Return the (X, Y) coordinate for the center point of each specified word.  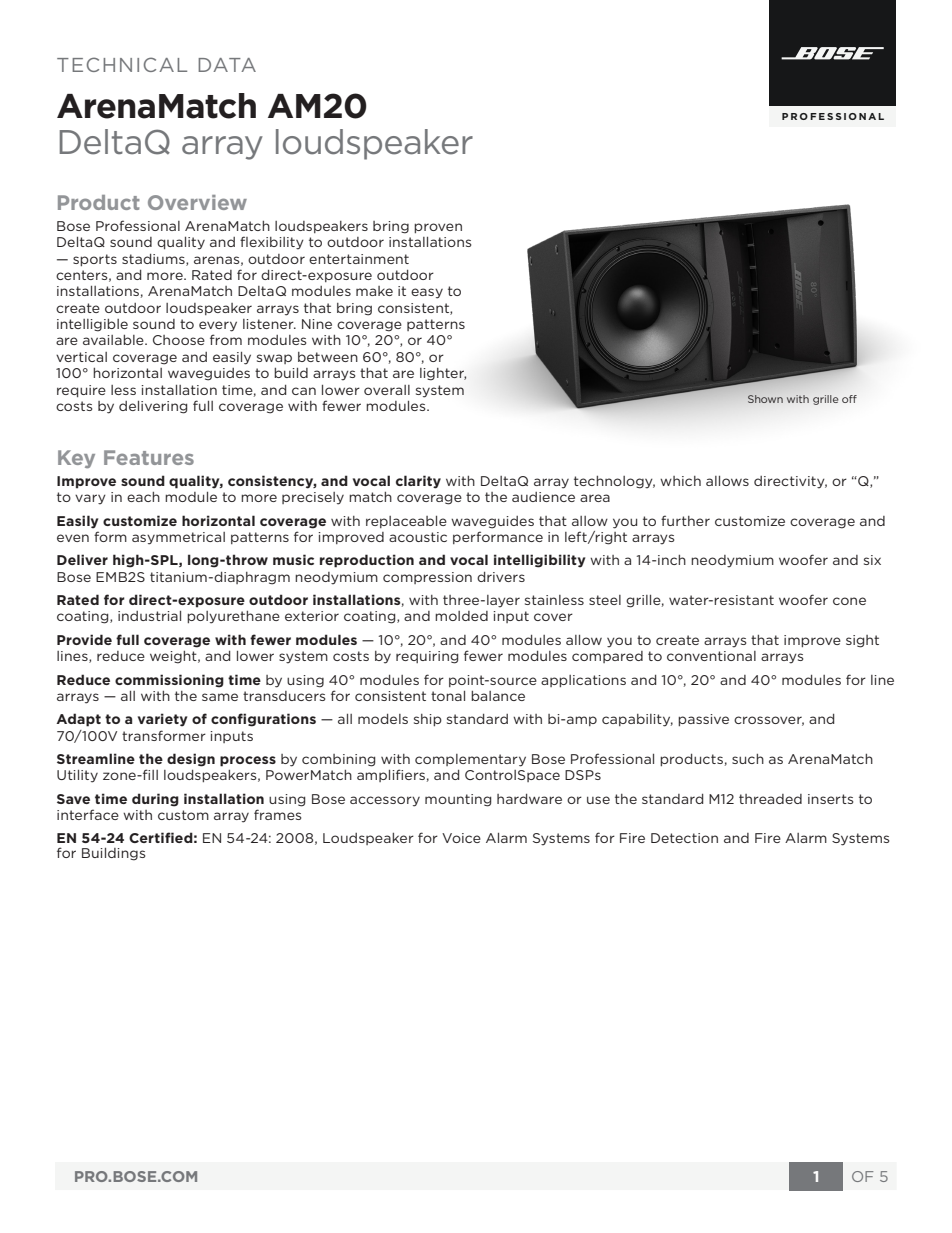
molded (461, 616)
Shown (765, 399)
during (155, 800)
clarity (418, 482)
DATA (227, 65)
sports (95, 260)
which (680, 481)
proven (438, 228)
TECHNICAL (122, 64)
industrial (149, 616)
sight (862, 641)
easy (427, 293)
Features (149, 457)
